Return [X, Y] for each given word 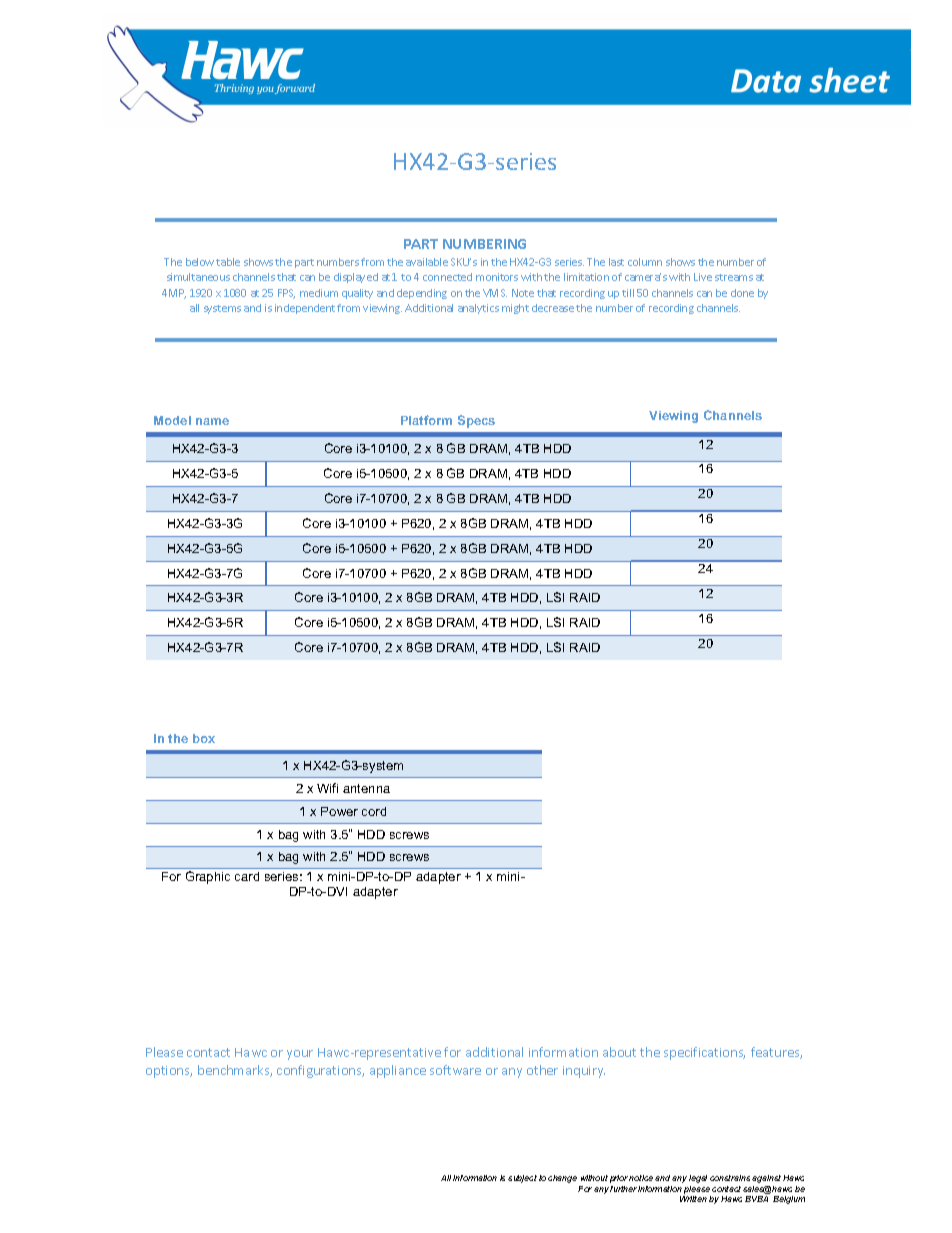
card [247, 876]
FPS [286, 294]
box [204, 738]
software [455, 1070]
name [212, 421]
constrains [730, 1178]
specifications [704, 1053]
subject [522, 1179]
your [300, 1055]
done [742, 293]
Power [339, 811]
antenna [366, 788]
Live [703, 277]
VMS [495, 293]
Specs [476, 421]
